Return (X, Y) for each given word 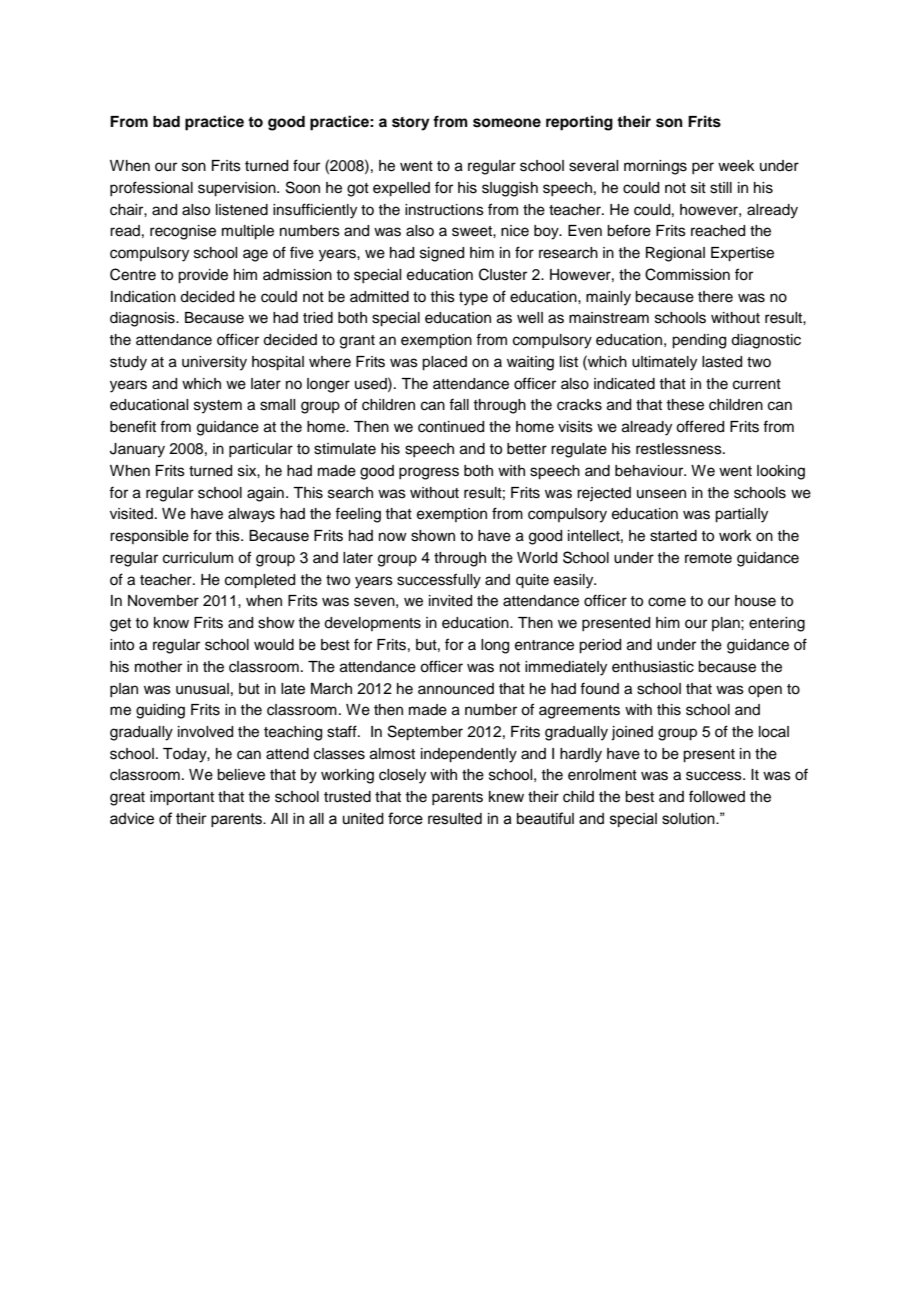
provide (203, 276)
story (411, 124)
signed (442, 254)
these (685, 405)
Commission (687, 274)
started (673, 536)
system (218, 407)
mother (158, 667)
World (537, 558)
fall (459, 404)
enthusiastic (653, 667)
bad (166, 122)
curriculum (198, 558)
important (182, 798)
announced (456, 689)
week (736, 166)
